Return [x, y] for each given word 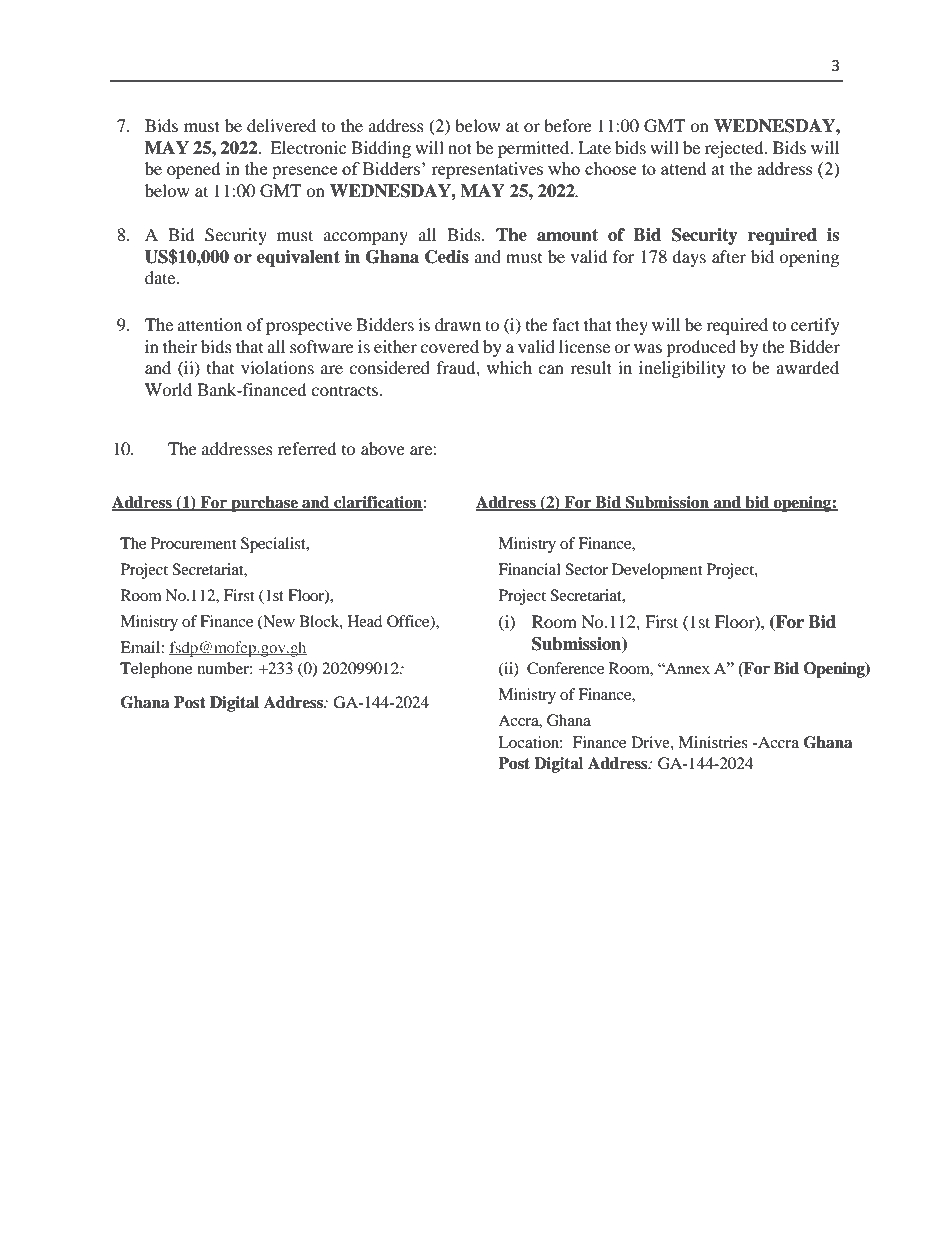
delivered [281, 125]
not [460, 148]
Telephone [156, 670]
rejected [735, 149]
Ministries [713, 742]
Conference [565, 668]
